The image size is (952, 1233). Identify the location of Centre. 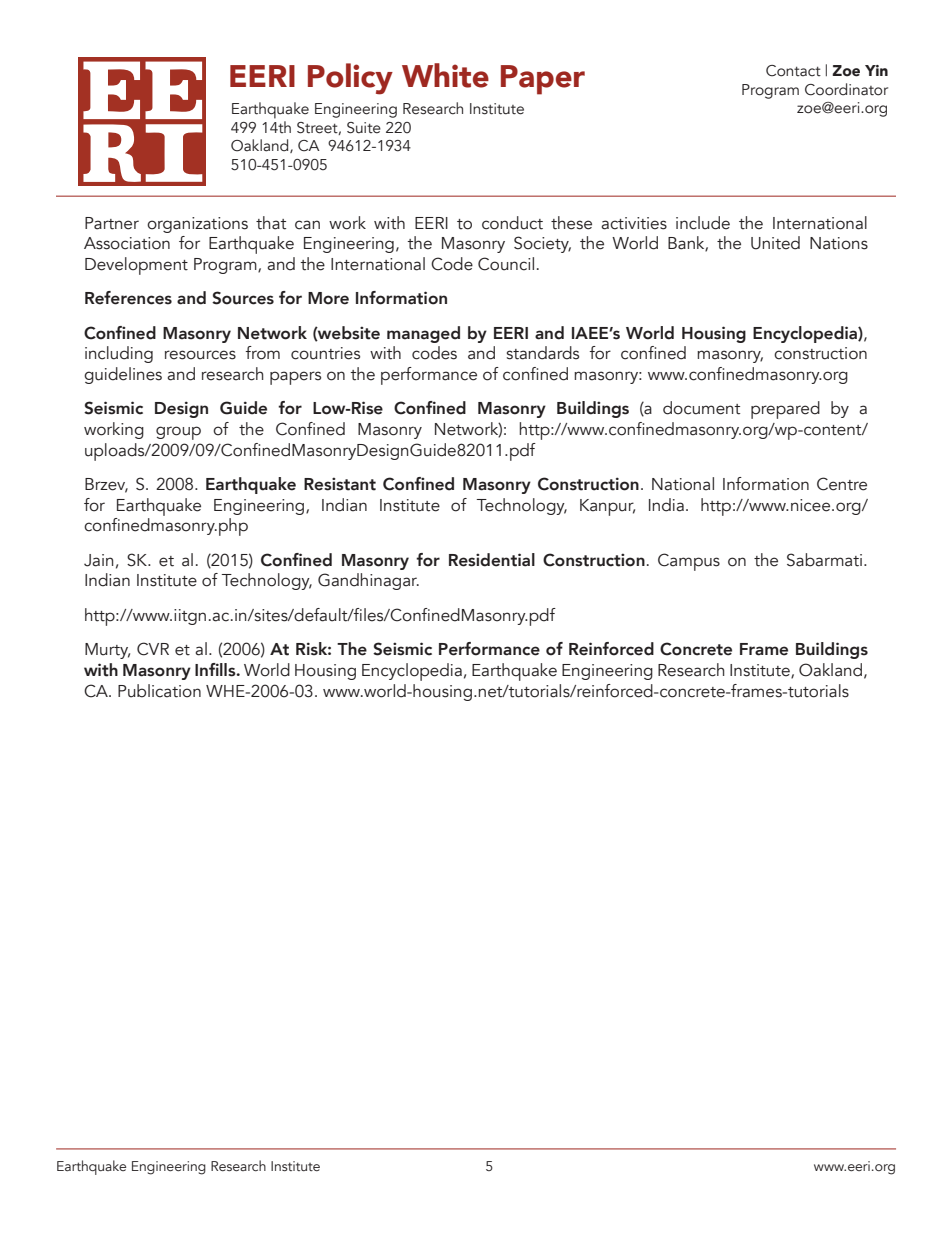
(842, 484).
